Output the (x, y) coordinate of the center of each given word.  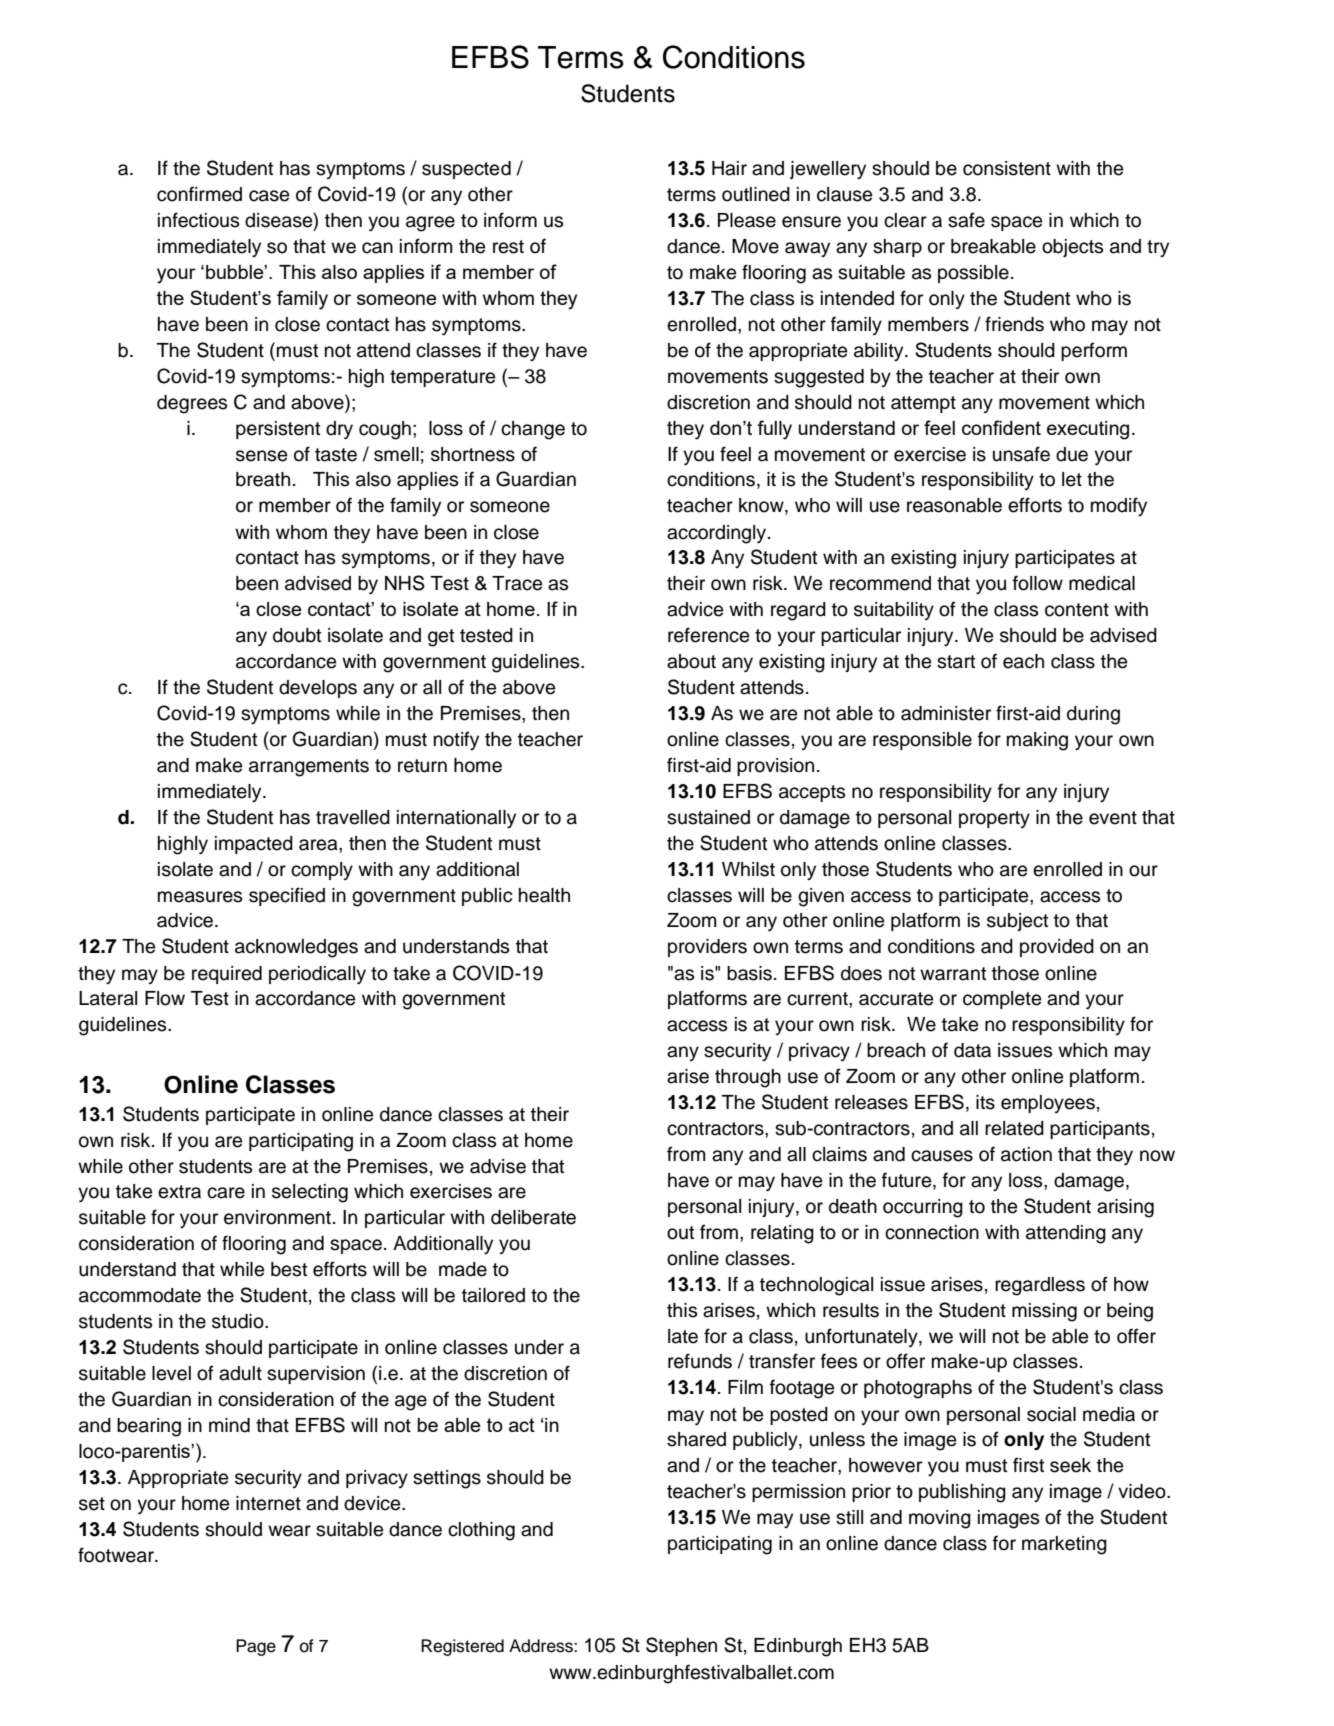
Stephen (681, 1646)
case (269, 196)
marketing (1064, 1545)
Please (747, 220)
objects (1072, 248)
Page (256, 1647)
